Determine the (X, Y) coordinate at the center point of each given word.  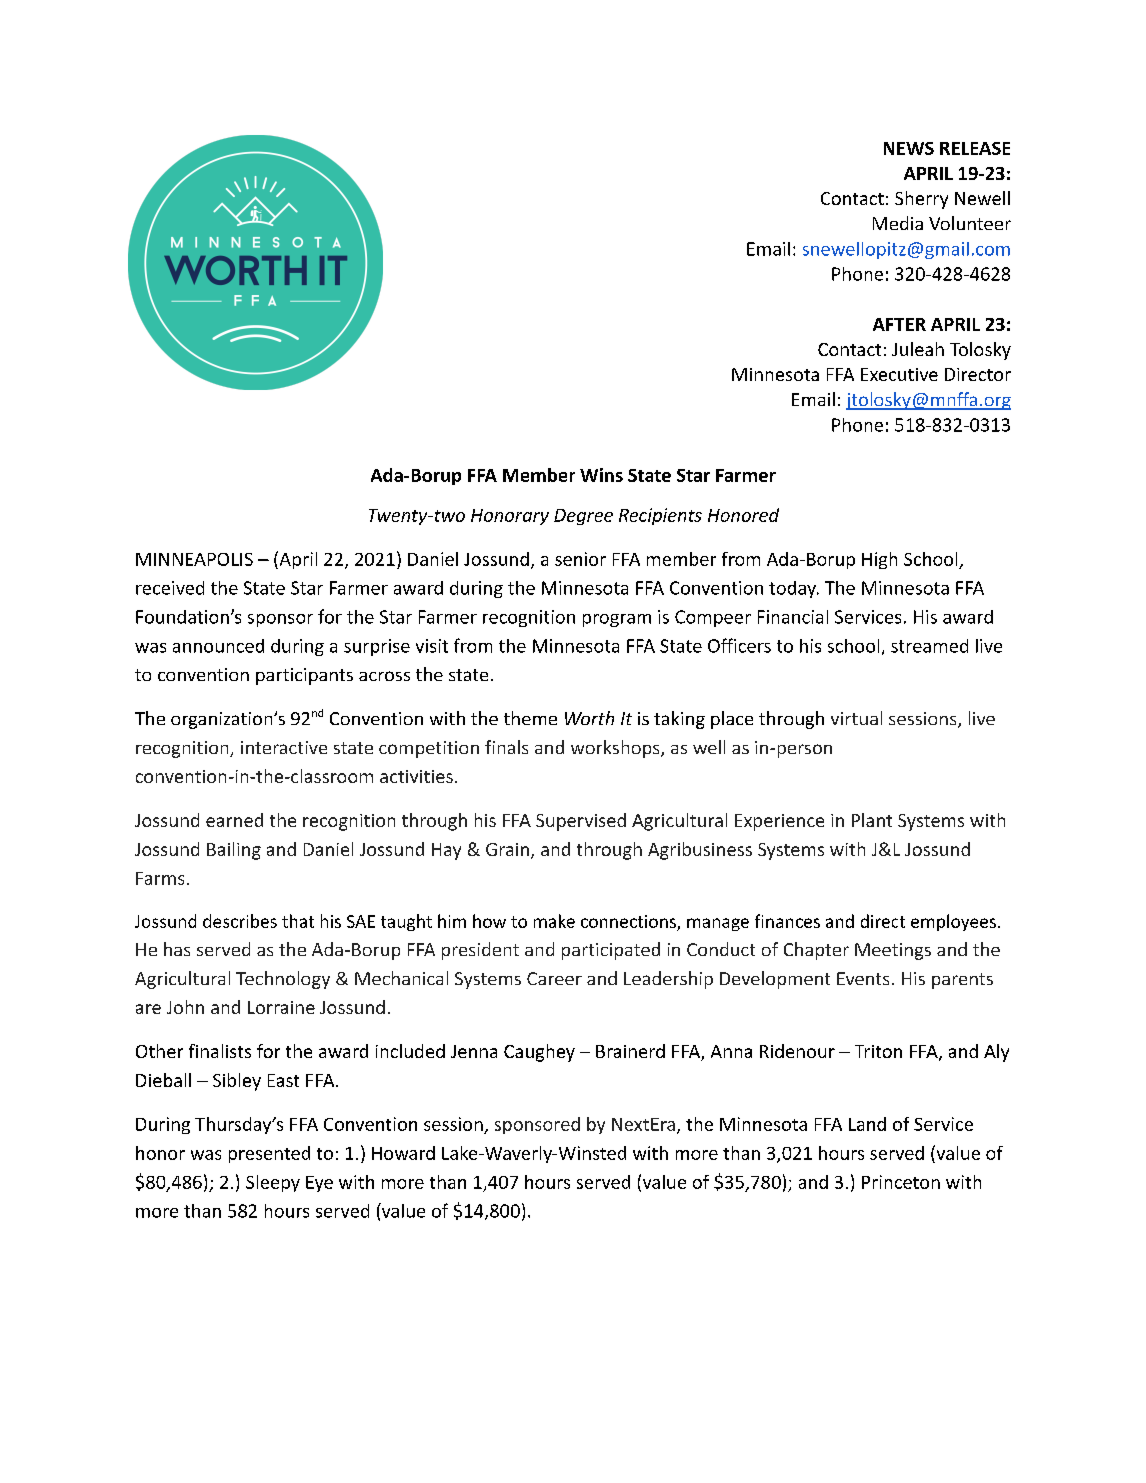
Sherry (921, 200)
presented (269, 1154)
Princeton (901, 1182)
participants (304, 676)
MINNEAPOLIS (194, 559)
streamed (929, 646)
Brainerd (630, 1051)
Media (898, 223)
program (617, 620)
